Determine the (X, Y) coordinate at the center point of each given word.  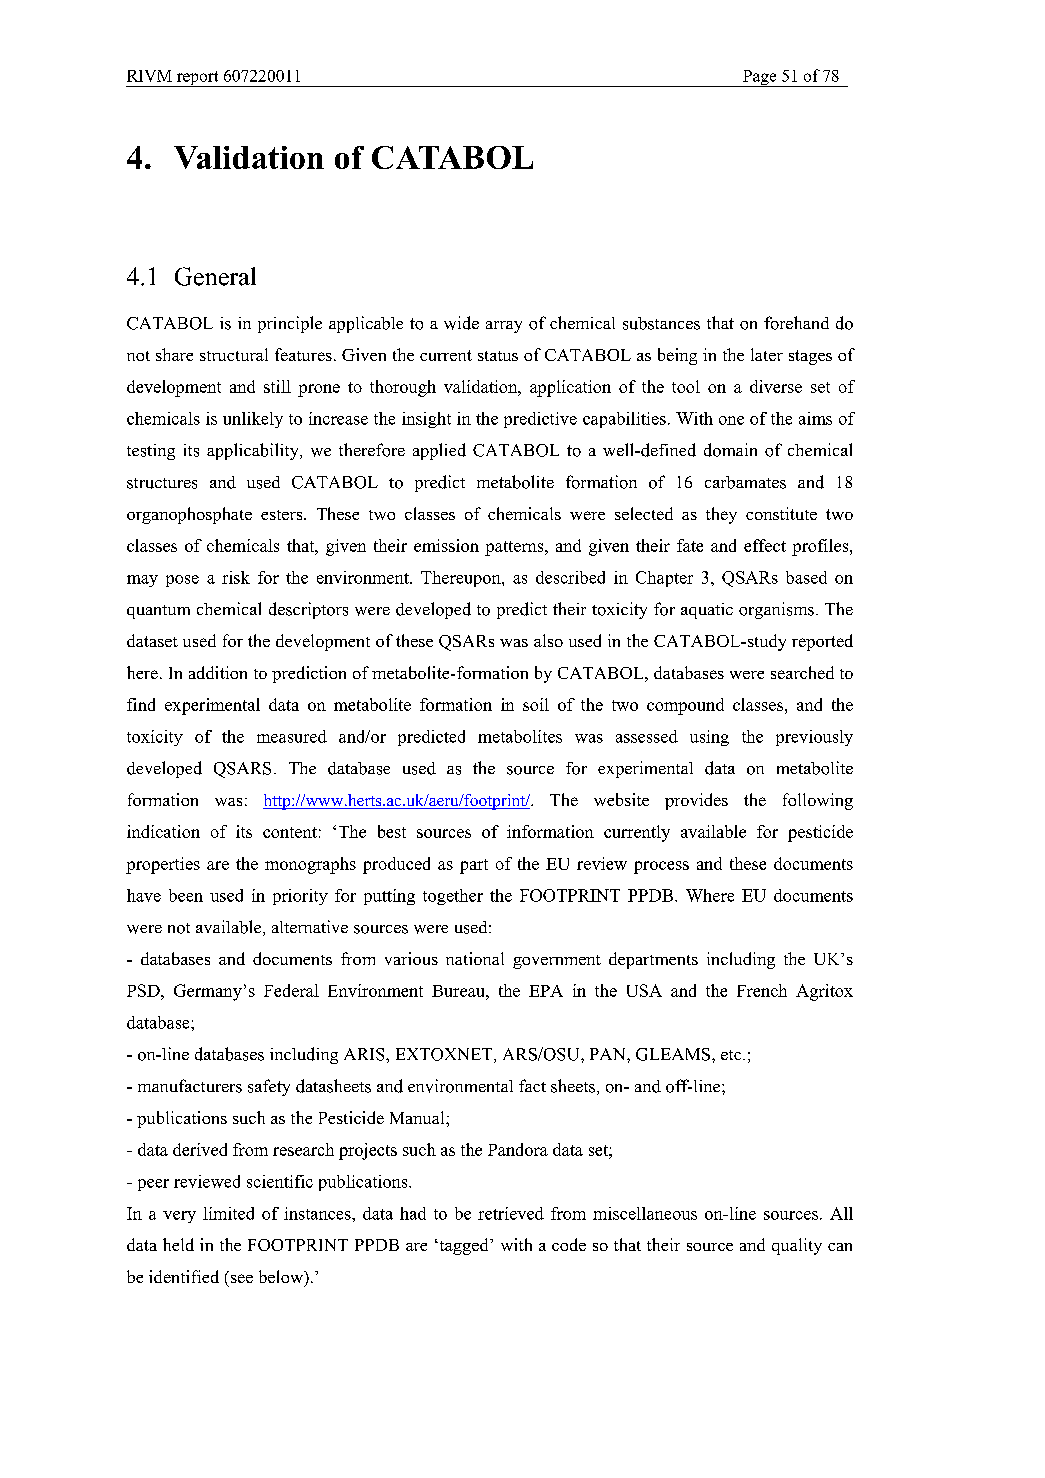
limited (228, 1213)
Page (760, 78)
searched (802, 672)
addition (218, 672)
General (215, 276)
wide (461, 323)
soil (536, 704)
